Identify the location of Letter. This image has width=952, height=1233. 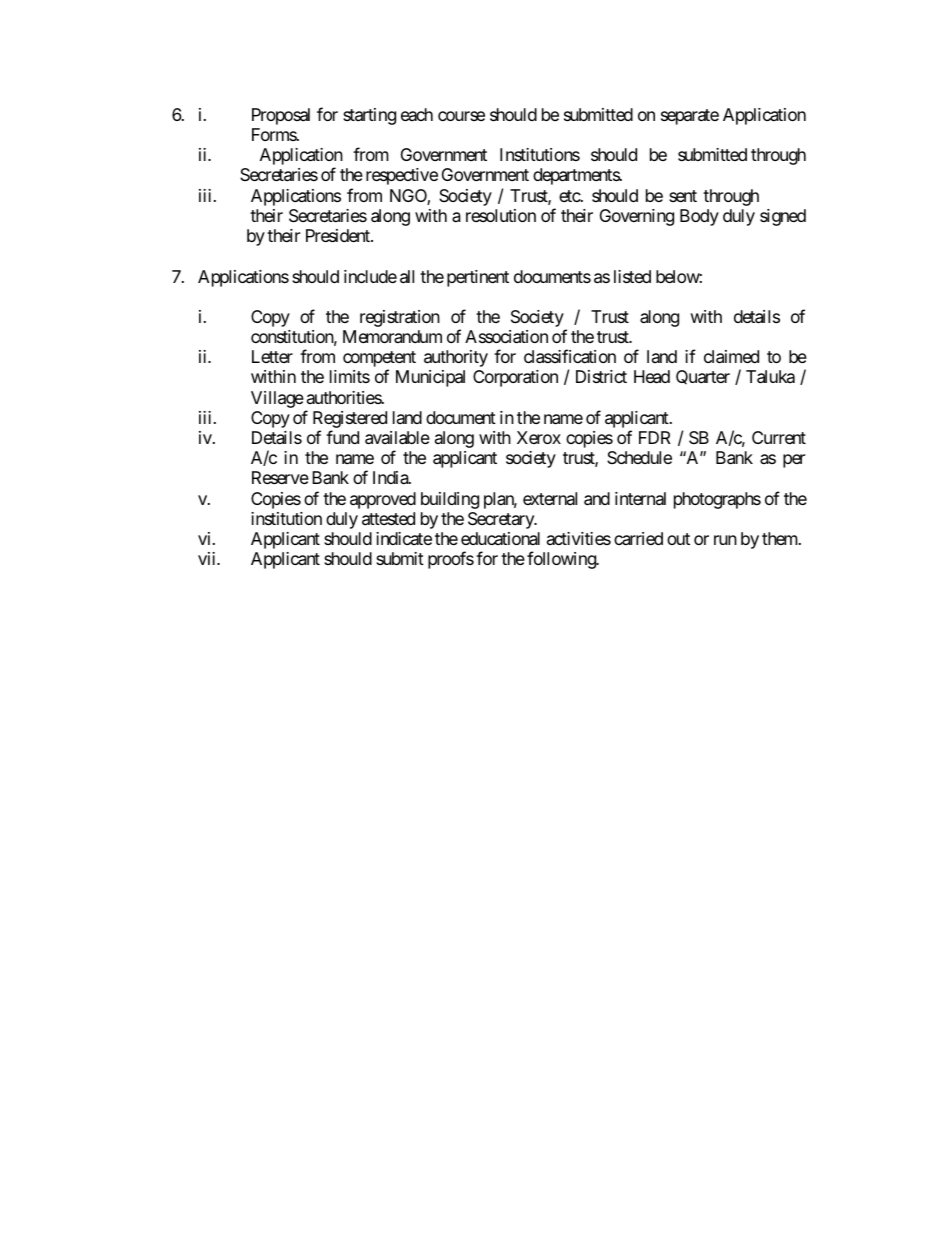
(272, 356).
